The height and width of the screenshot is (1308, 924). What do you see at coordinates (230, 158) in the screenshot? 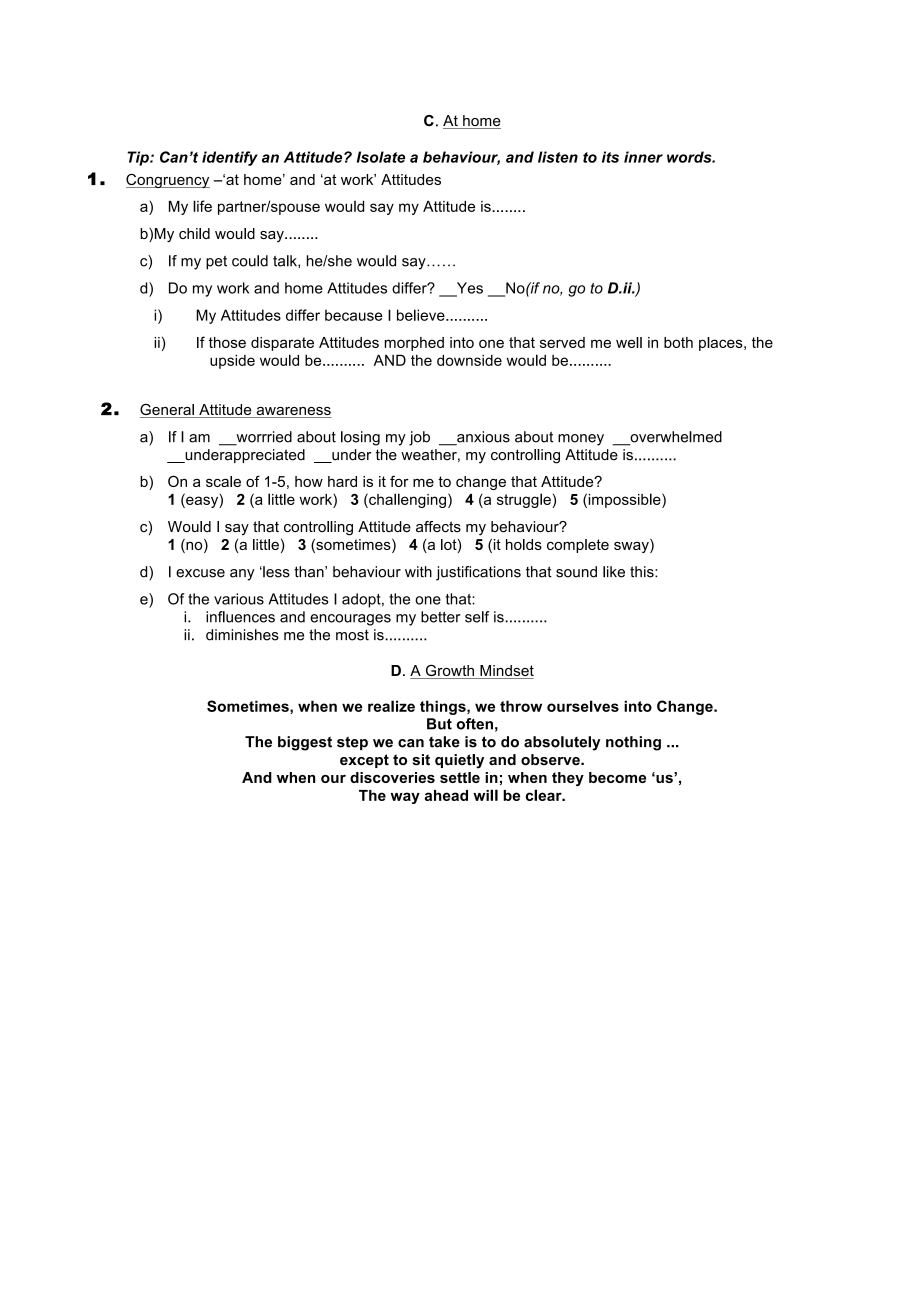
I see `identify` at bounding box center [230, 158].
